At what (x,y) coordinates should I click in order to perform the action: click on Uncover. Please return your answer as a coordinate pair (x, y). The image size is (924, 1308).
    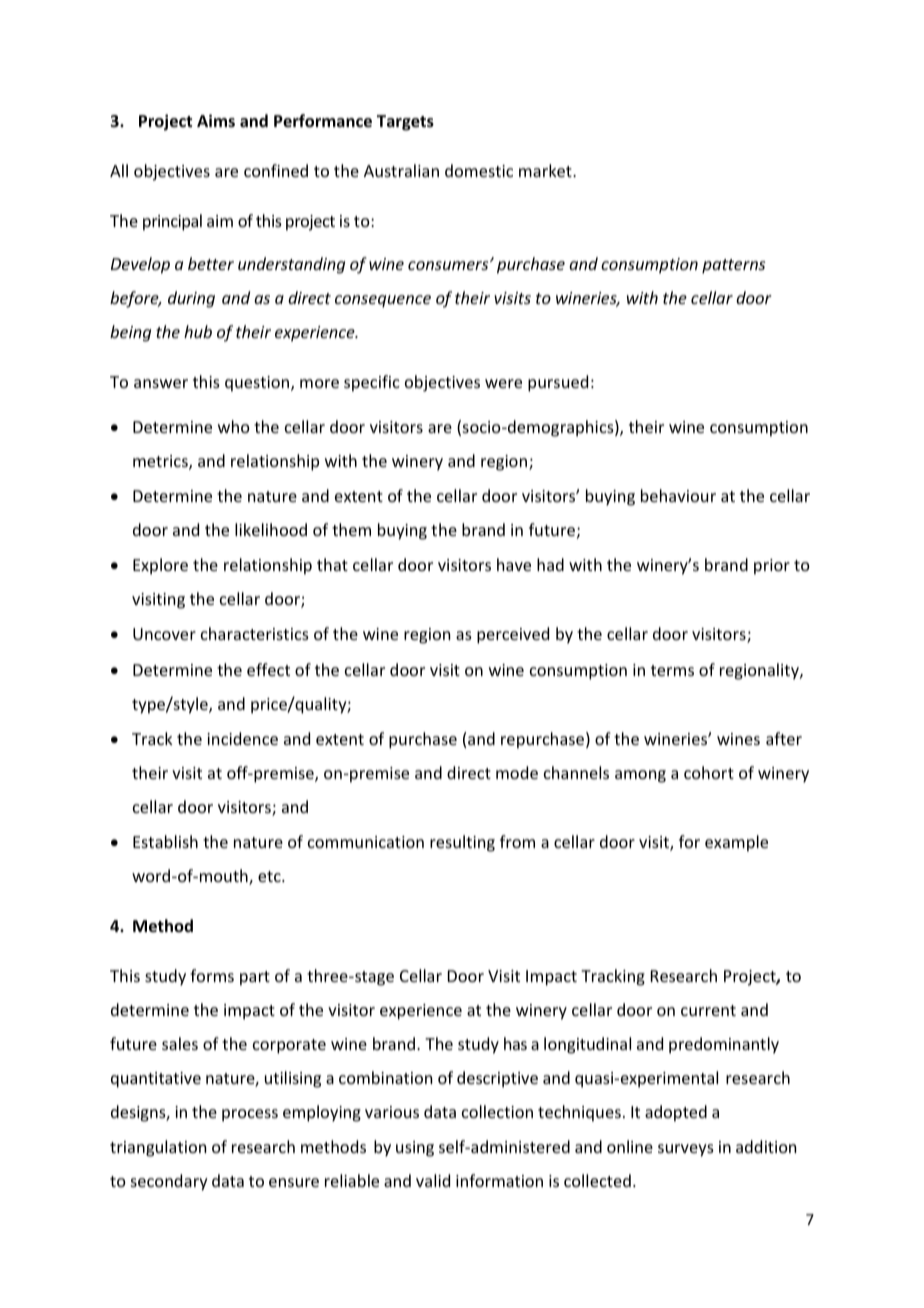
    Looking at the image, I should click on (164, 634).
